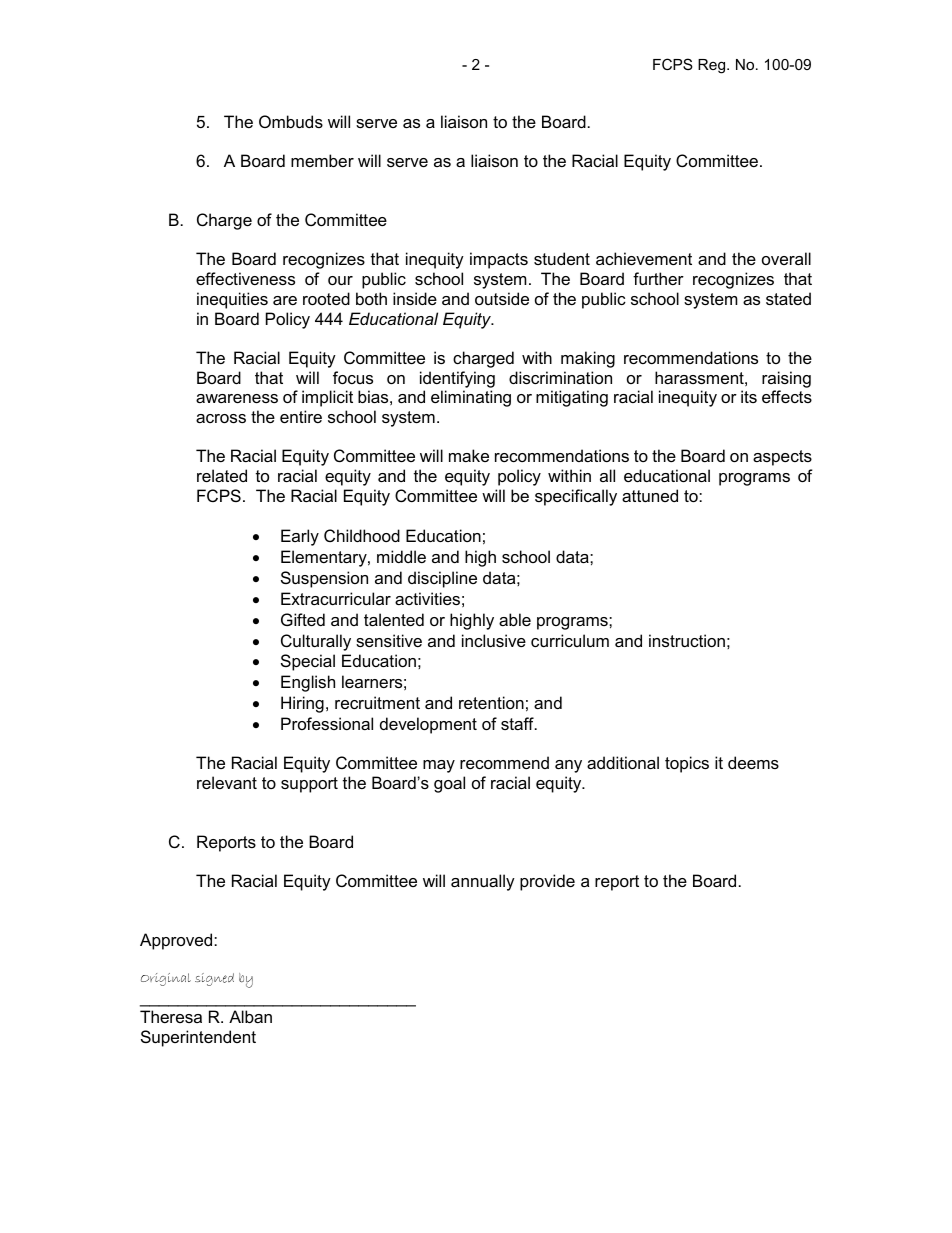  I want to click on instruction, so click(687, 640).
